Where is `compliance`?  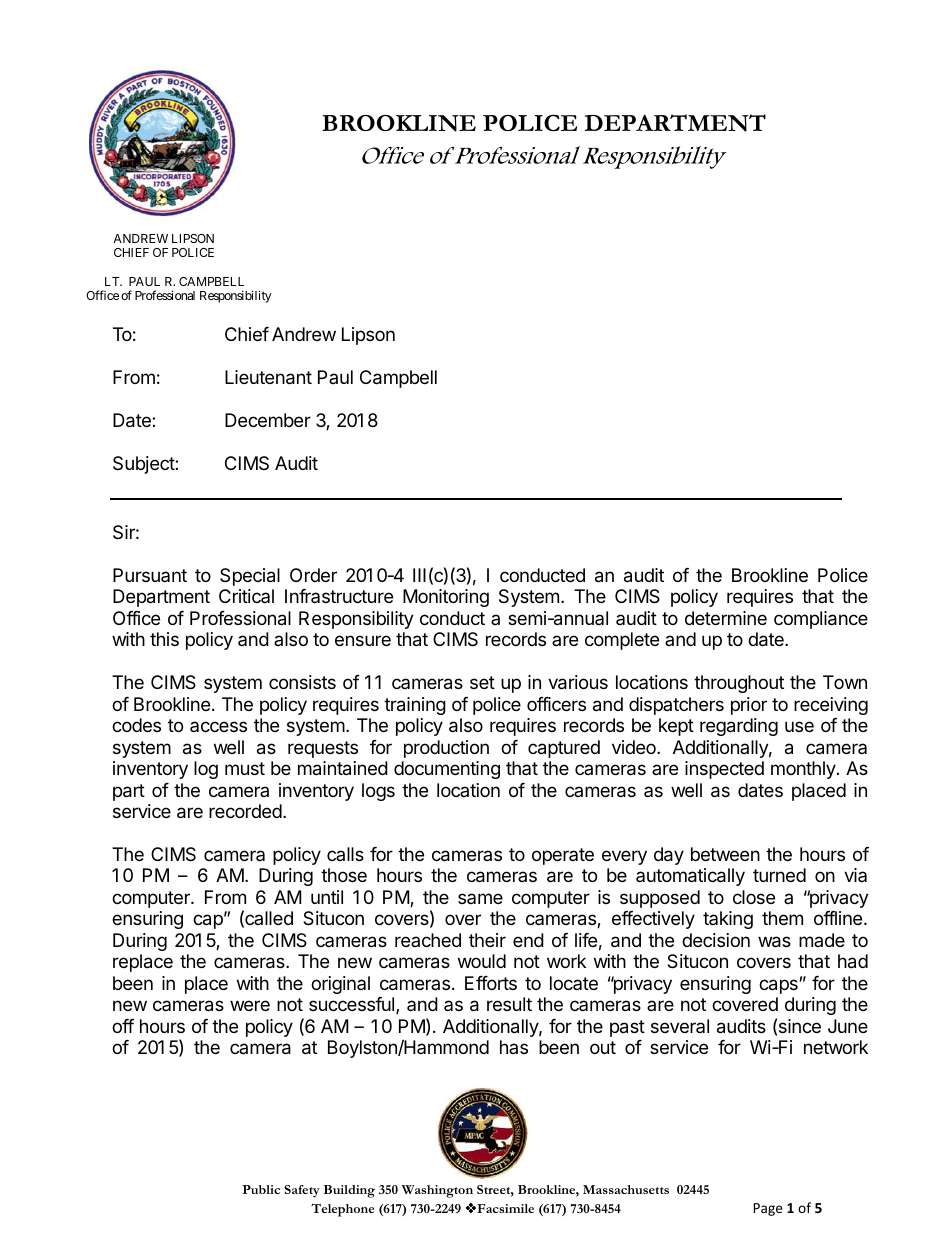 compliance is located at coordinates (821, 620).
